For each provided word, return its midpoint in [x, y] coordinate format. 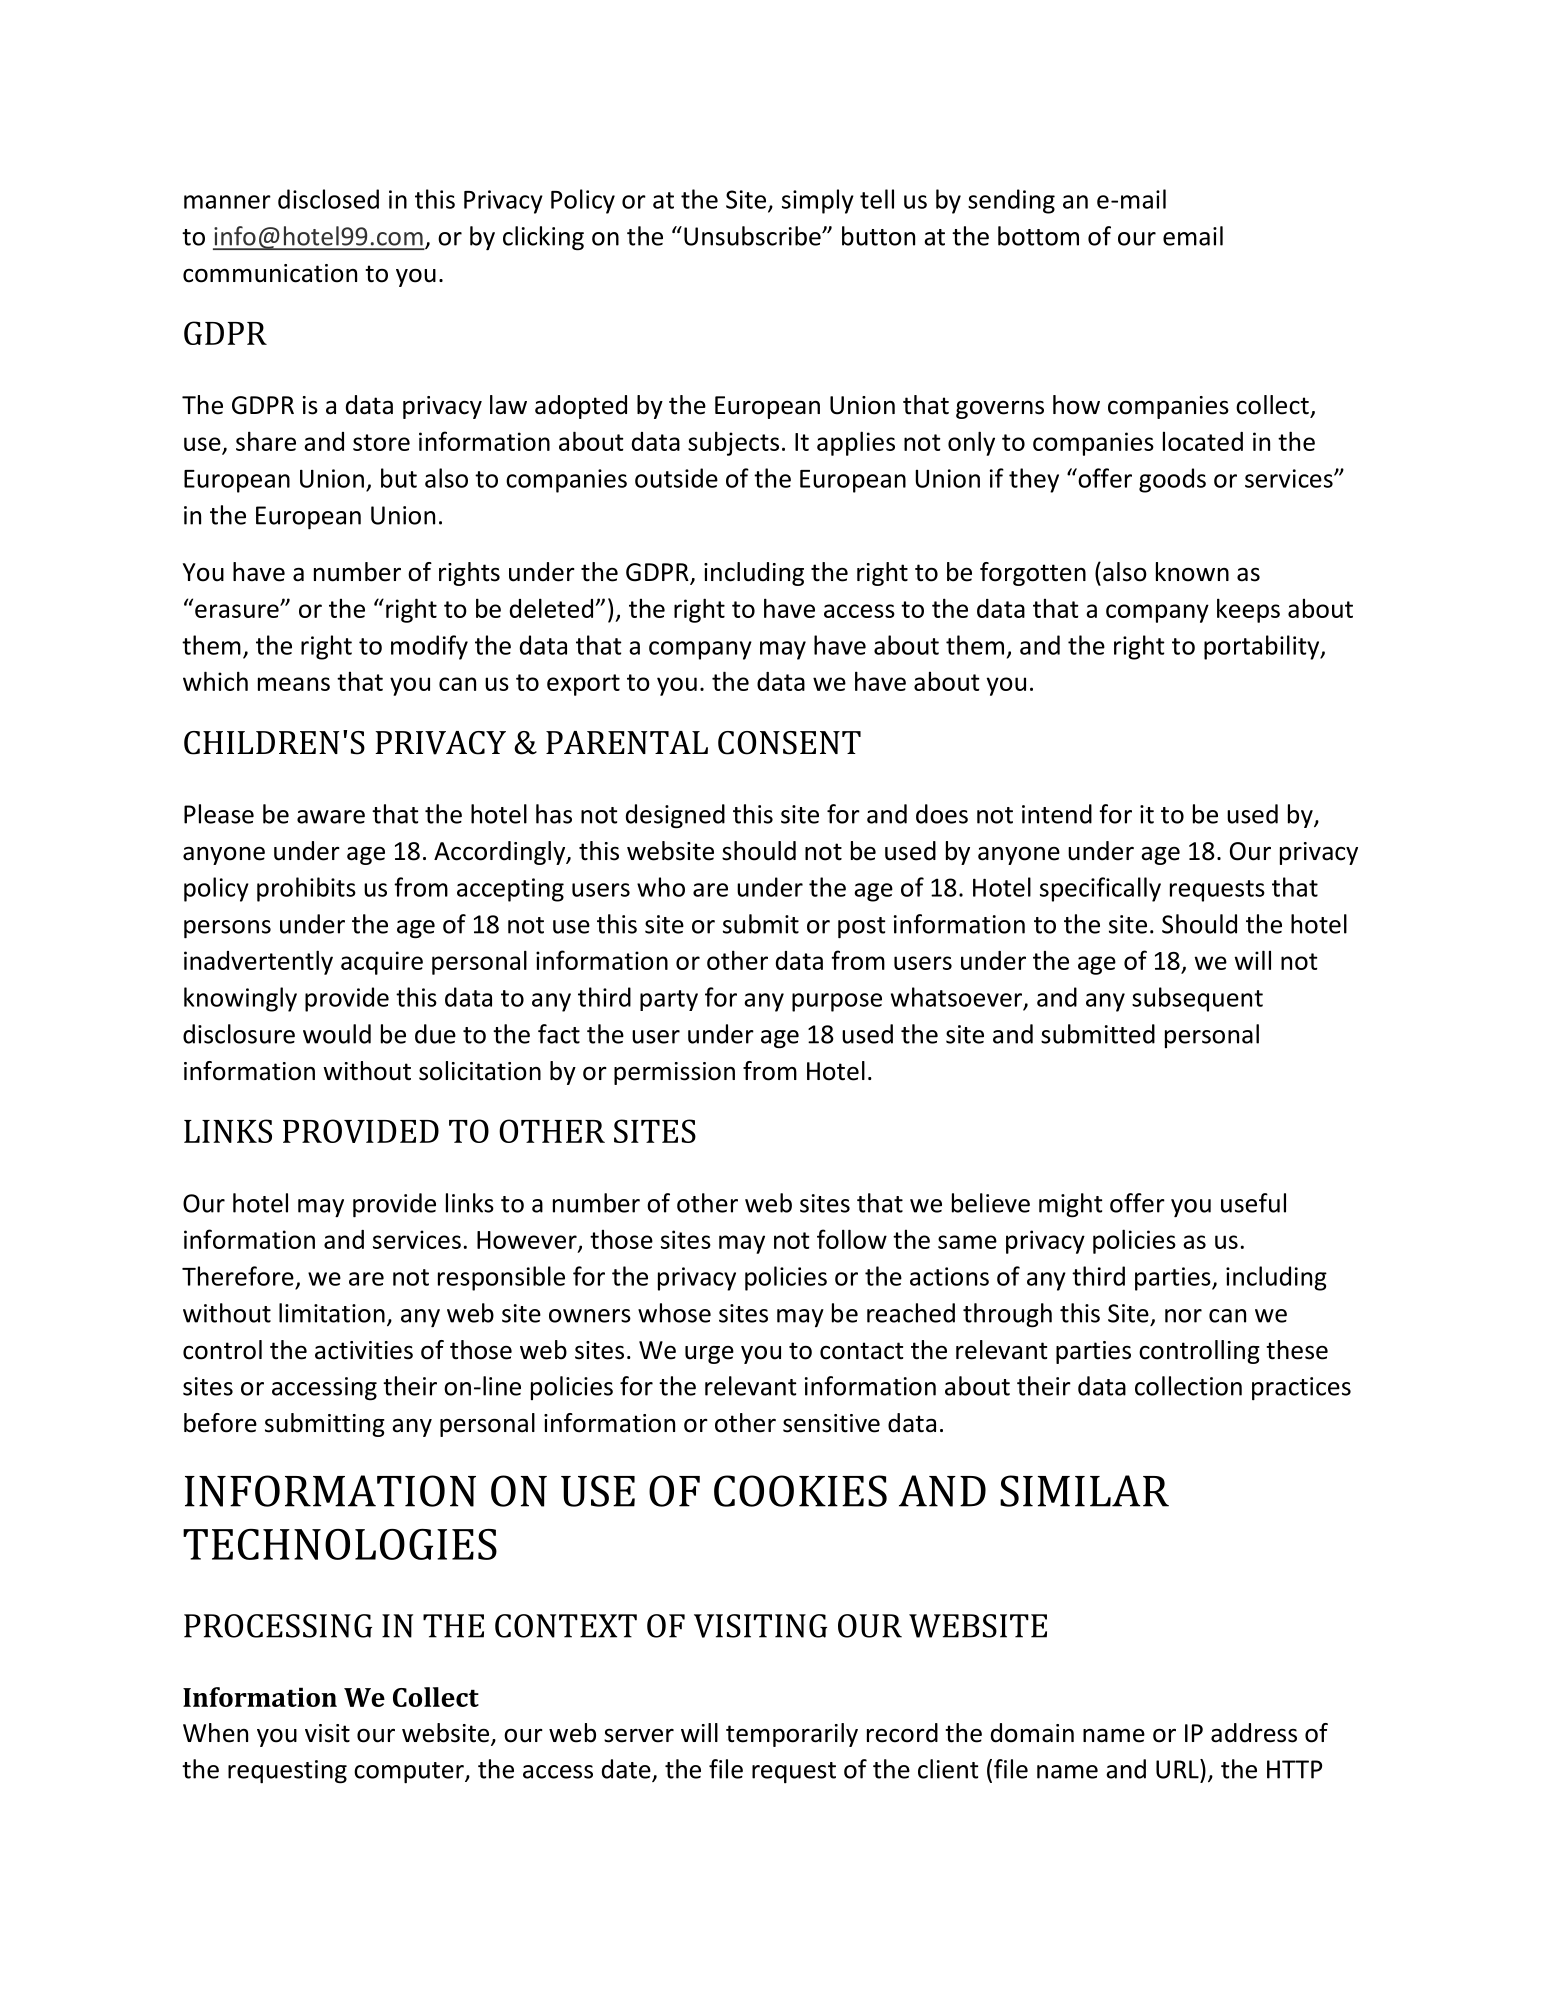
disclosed [328, 199]
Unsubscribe [753, 236]
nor [1183, 1316]
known [1192, 572]
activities [364, 1350]
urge [709, 1354]
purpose [837, 1002]
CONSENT [789, 743]
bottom [1038, 236]
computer [410, 1773]
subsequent [1197, 999]
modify [429, 647]
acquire [382, 963]
